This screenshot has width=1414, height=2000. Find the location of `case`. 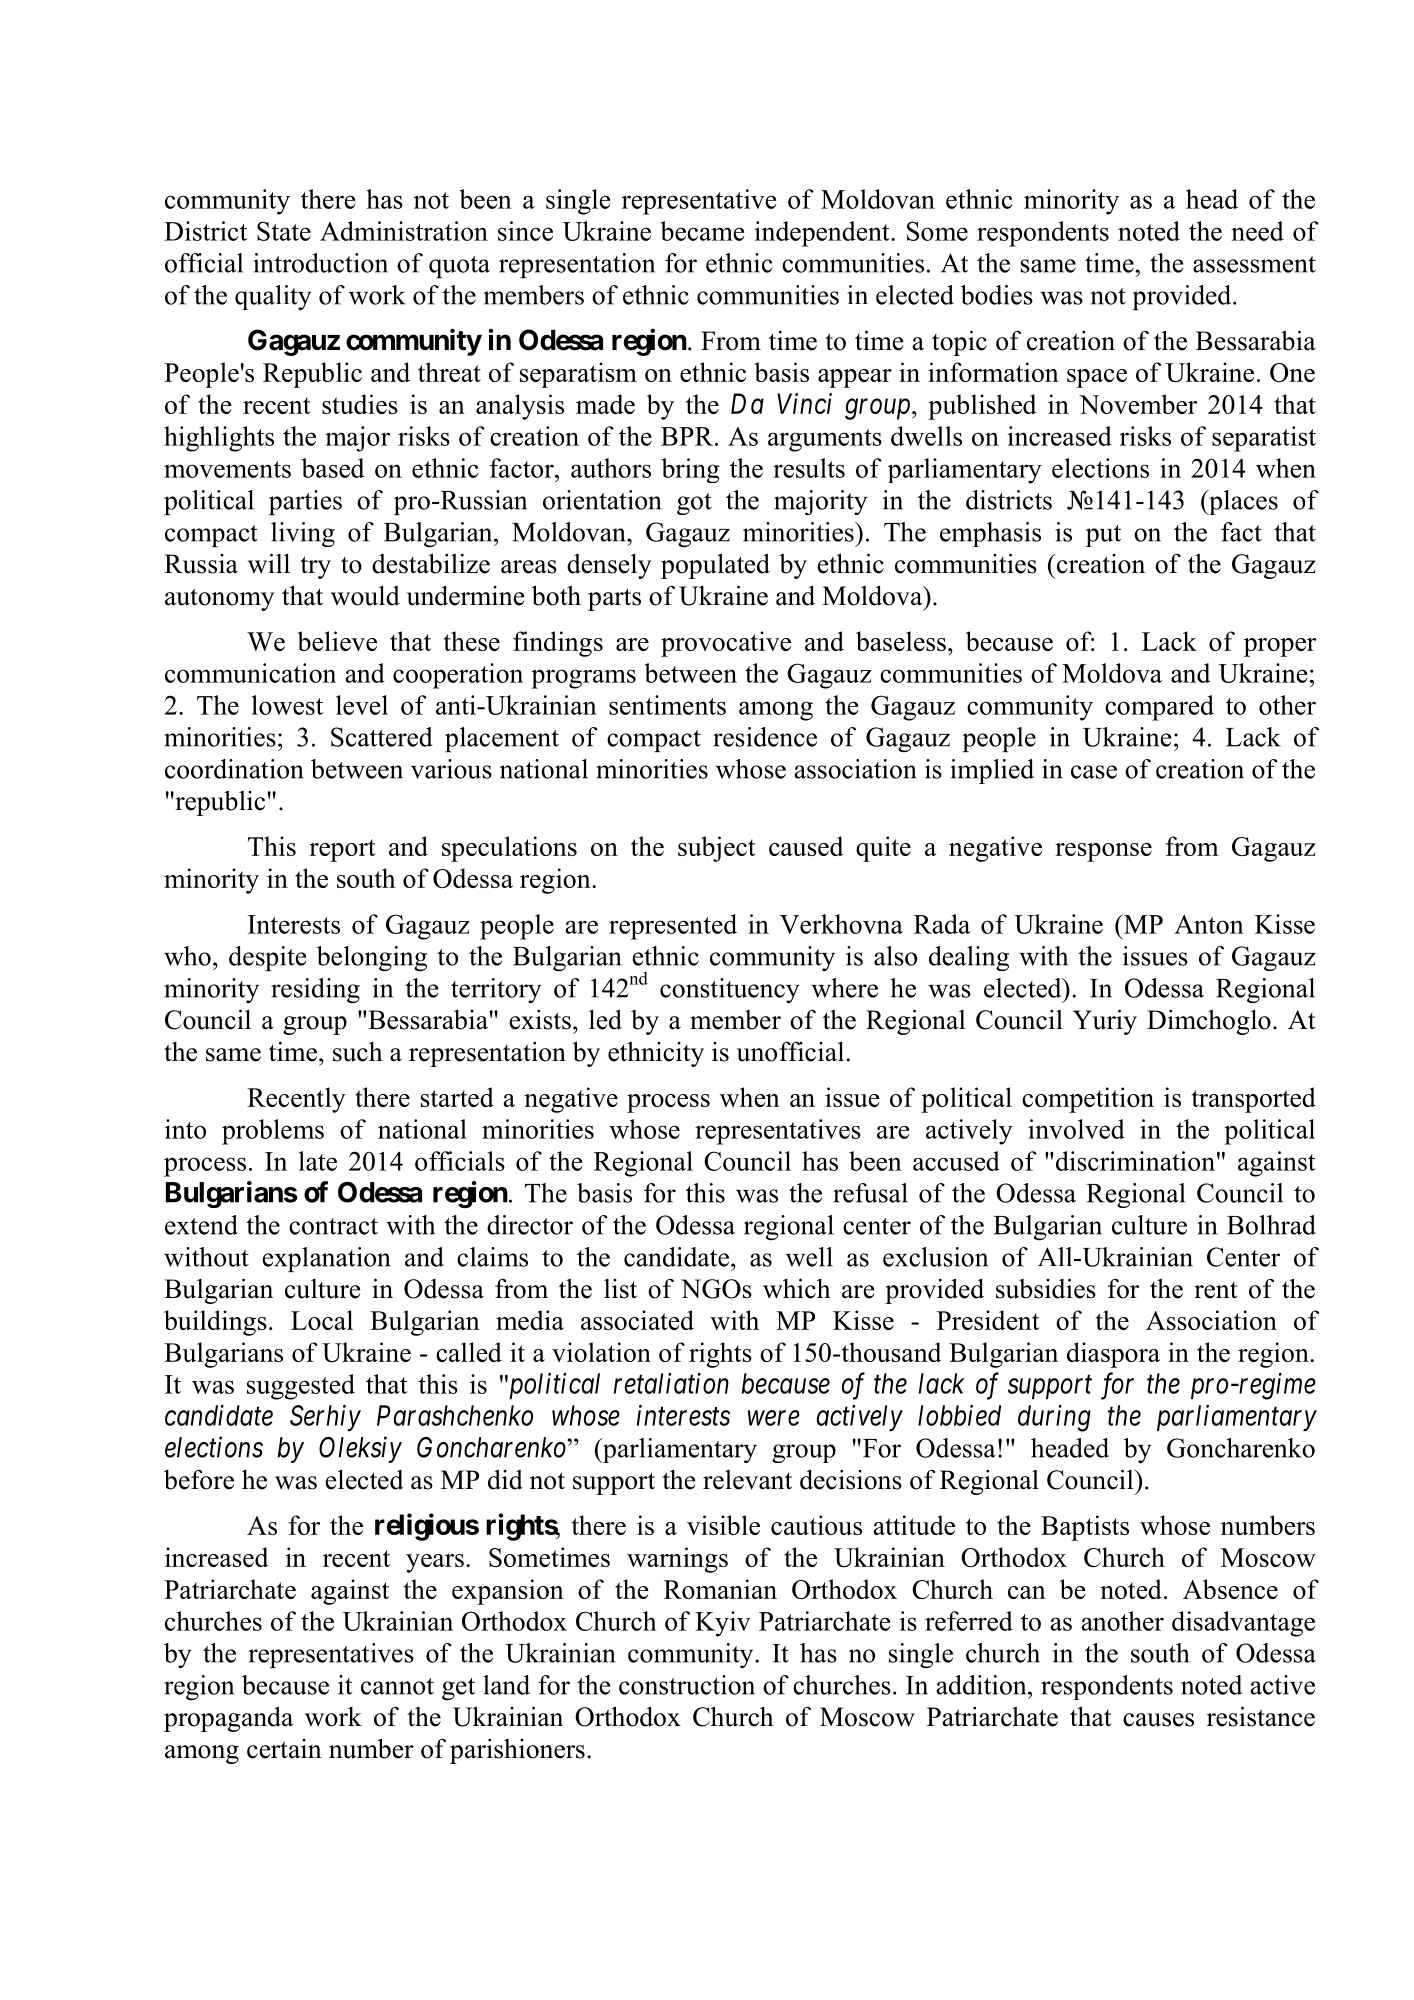

case is located at coordinates (1094, 772).
